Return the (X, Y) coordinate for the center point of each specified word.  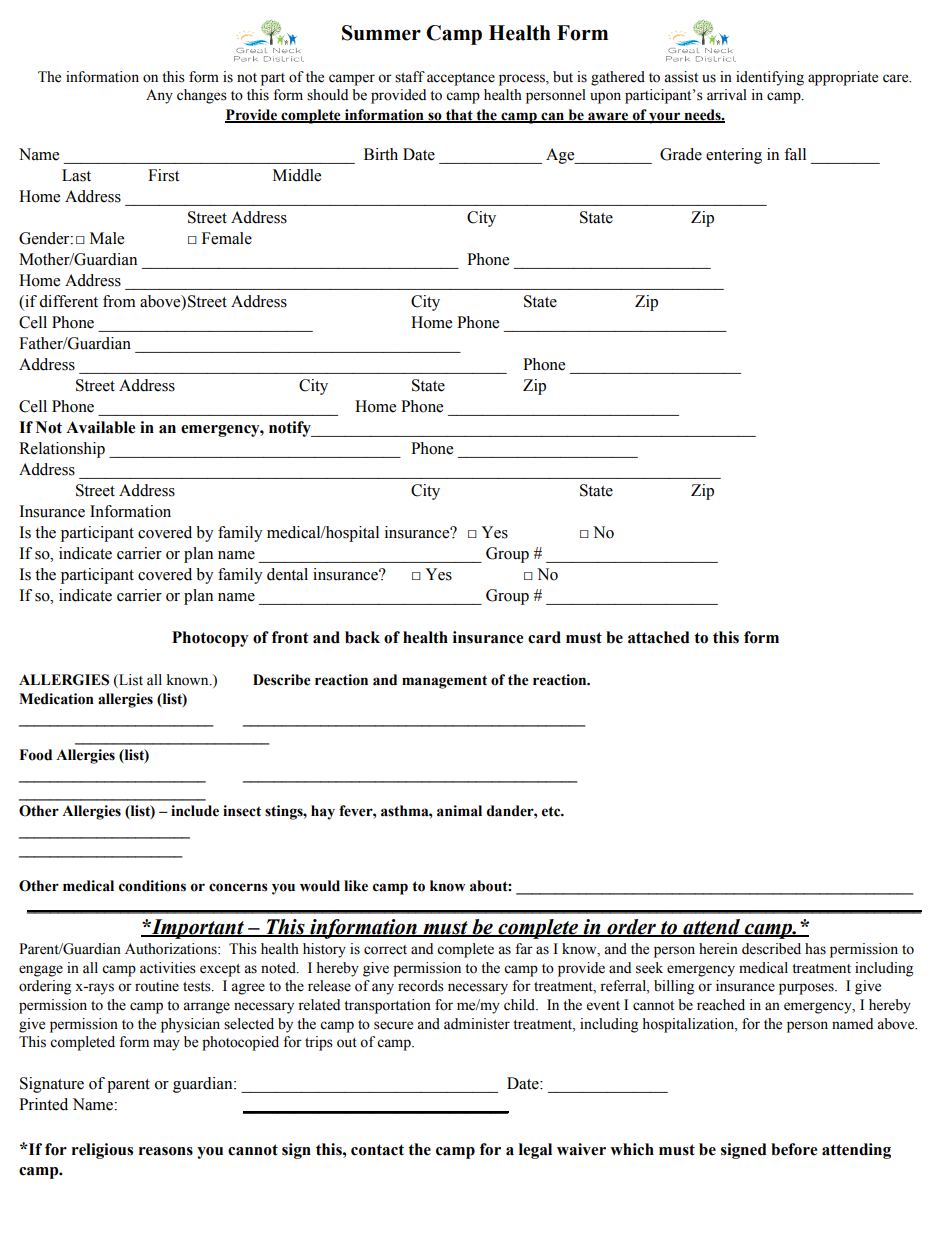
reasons (166, 1151)
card (544, 637)
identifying (770, 78)
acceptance (461, 79)
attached (659, 637)
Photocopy (210, 639)
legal (535, 1151)
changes (202, 96)
